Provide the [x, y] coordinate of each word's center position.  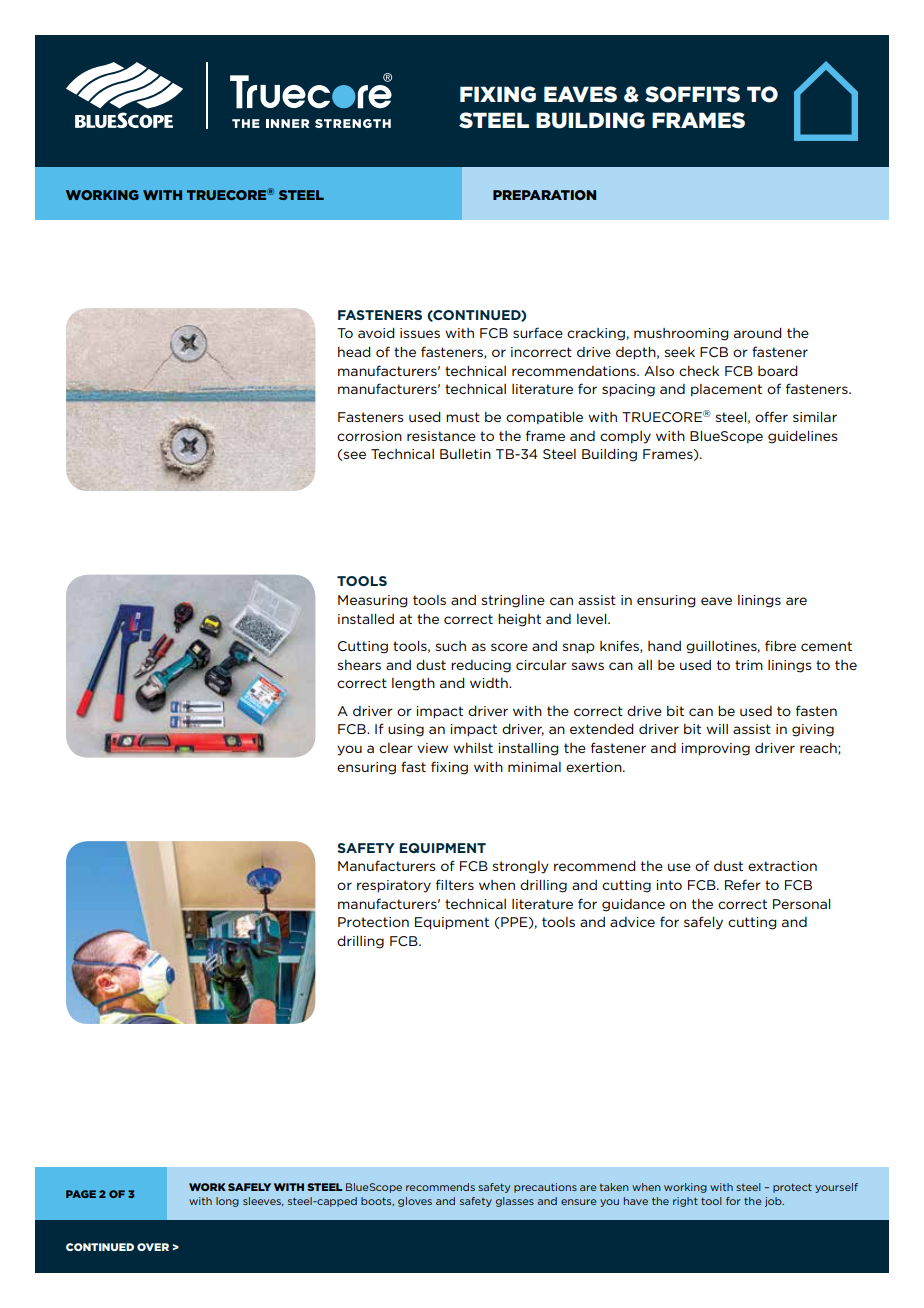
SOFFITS [692, 94]
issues [420, 333]
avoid [376, 333]
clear [396, 748]
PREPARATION [544, 195]
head [354, 352]
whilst [473, 748]
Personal [801, 904]
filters [455, 884]
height [519, 620]
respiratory [394, 886]
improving [715, 749]
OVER [153, 1247]
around [758, 333]
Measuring [373, 601]
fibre [780, 645]
